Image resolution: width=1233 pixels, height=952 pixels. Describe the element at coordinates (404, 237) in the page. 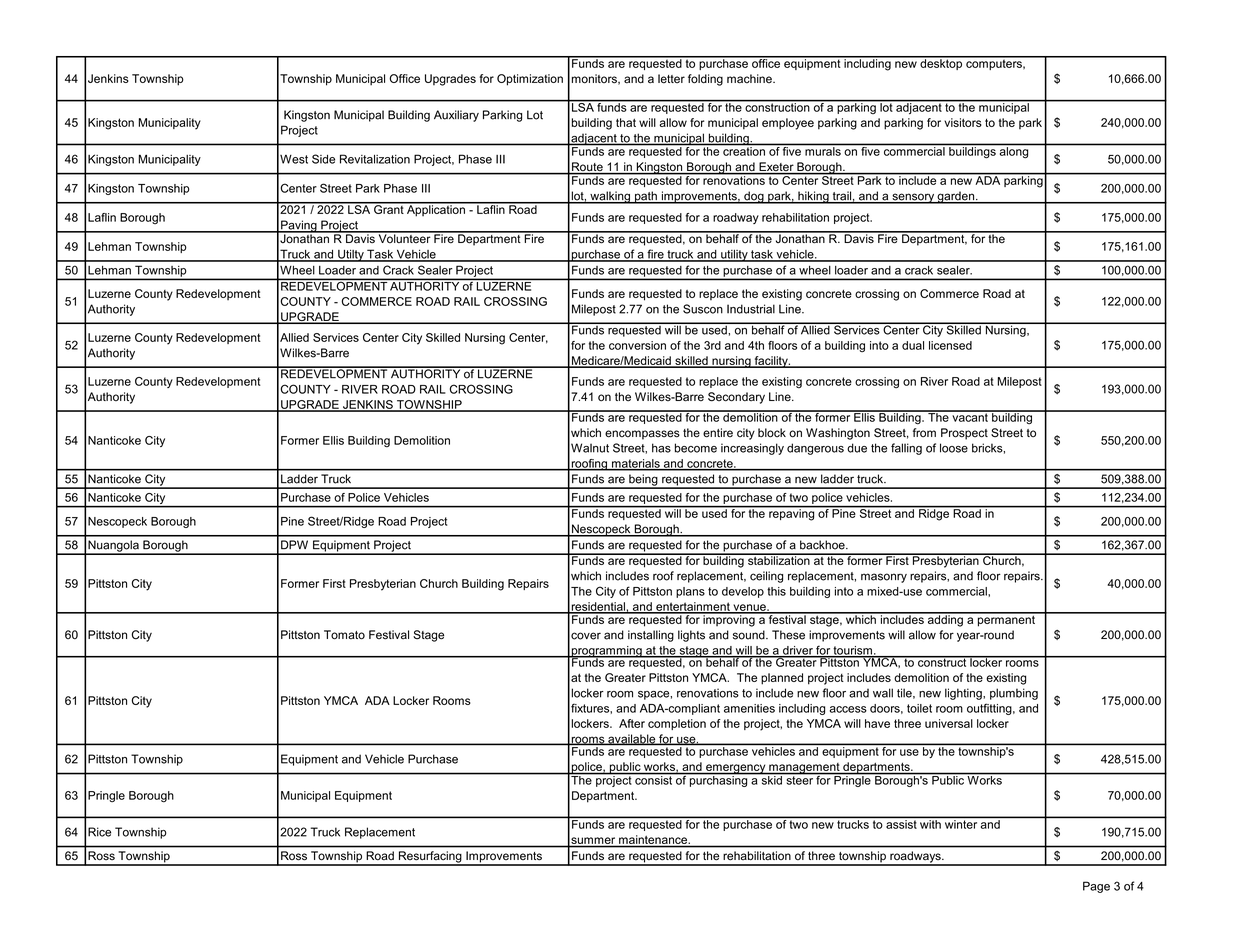

I see `Volunteer` at that location.
